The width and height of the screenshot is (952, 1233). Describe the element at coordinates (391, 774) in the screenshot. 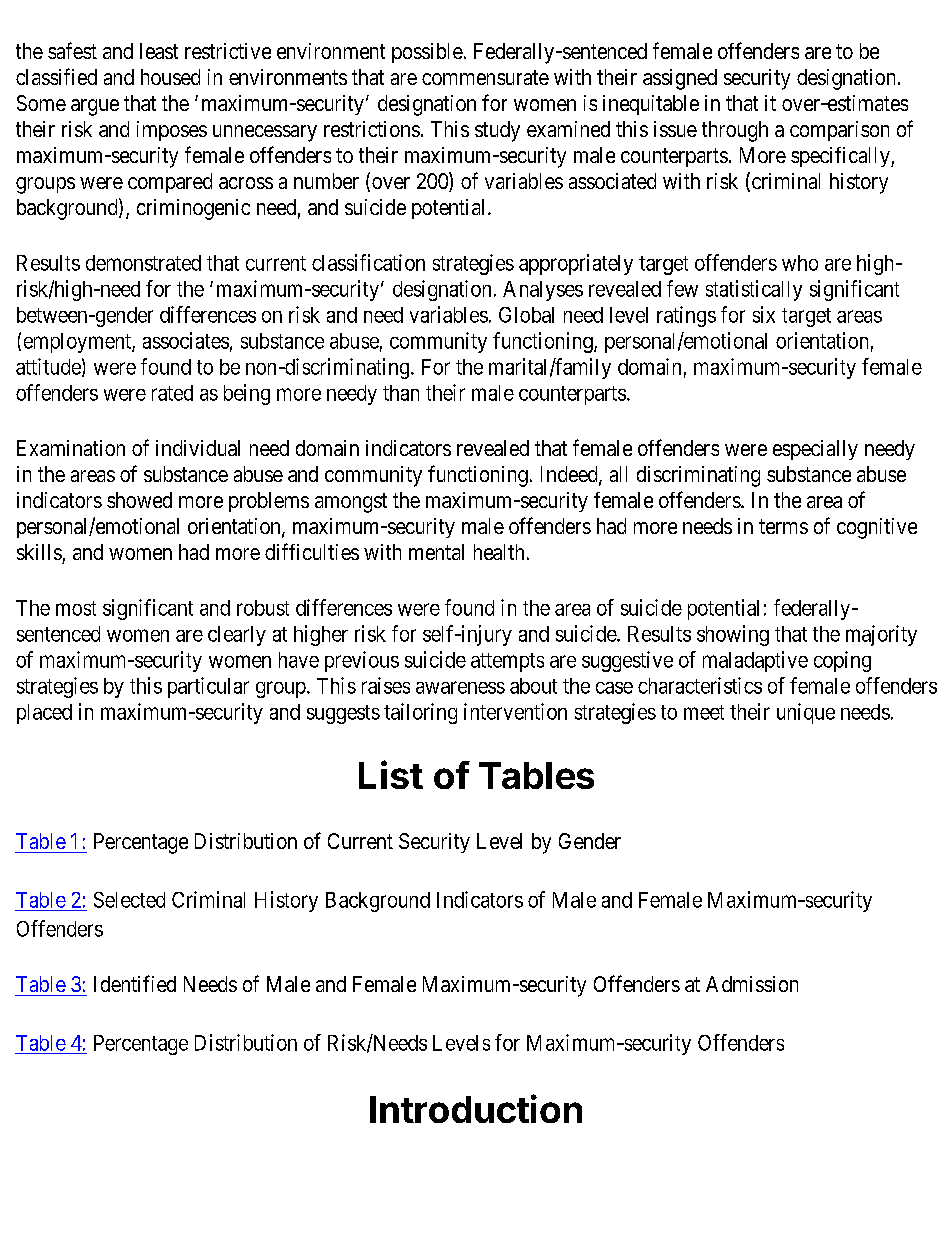

I see `List` at that location.
